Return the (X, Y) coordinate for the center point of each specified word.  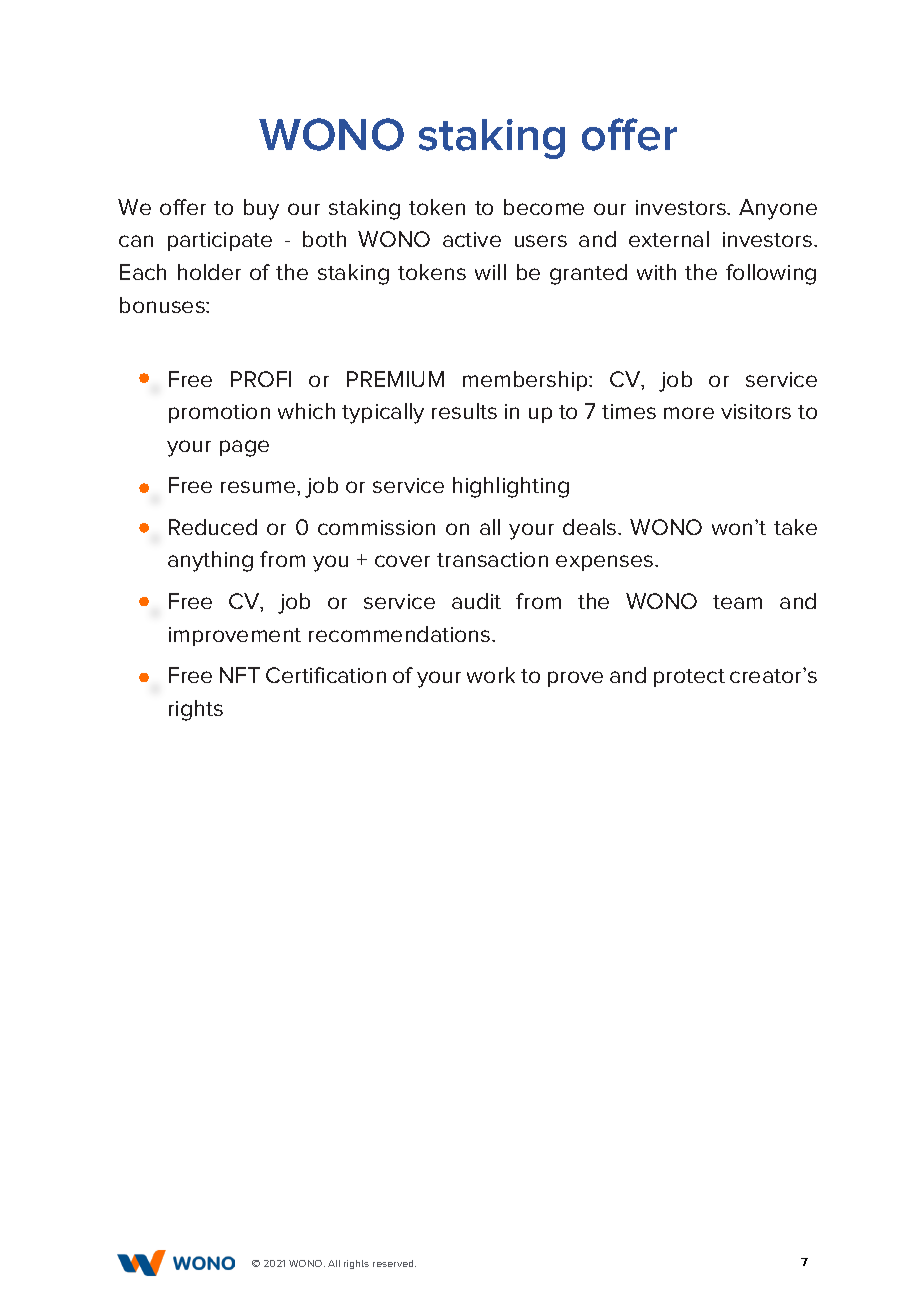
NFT (240, 675)
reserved (394, 1263)
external (669, 239)
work (491, 675)
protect (689, 678)
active (472, 239)
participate (220, 241)
